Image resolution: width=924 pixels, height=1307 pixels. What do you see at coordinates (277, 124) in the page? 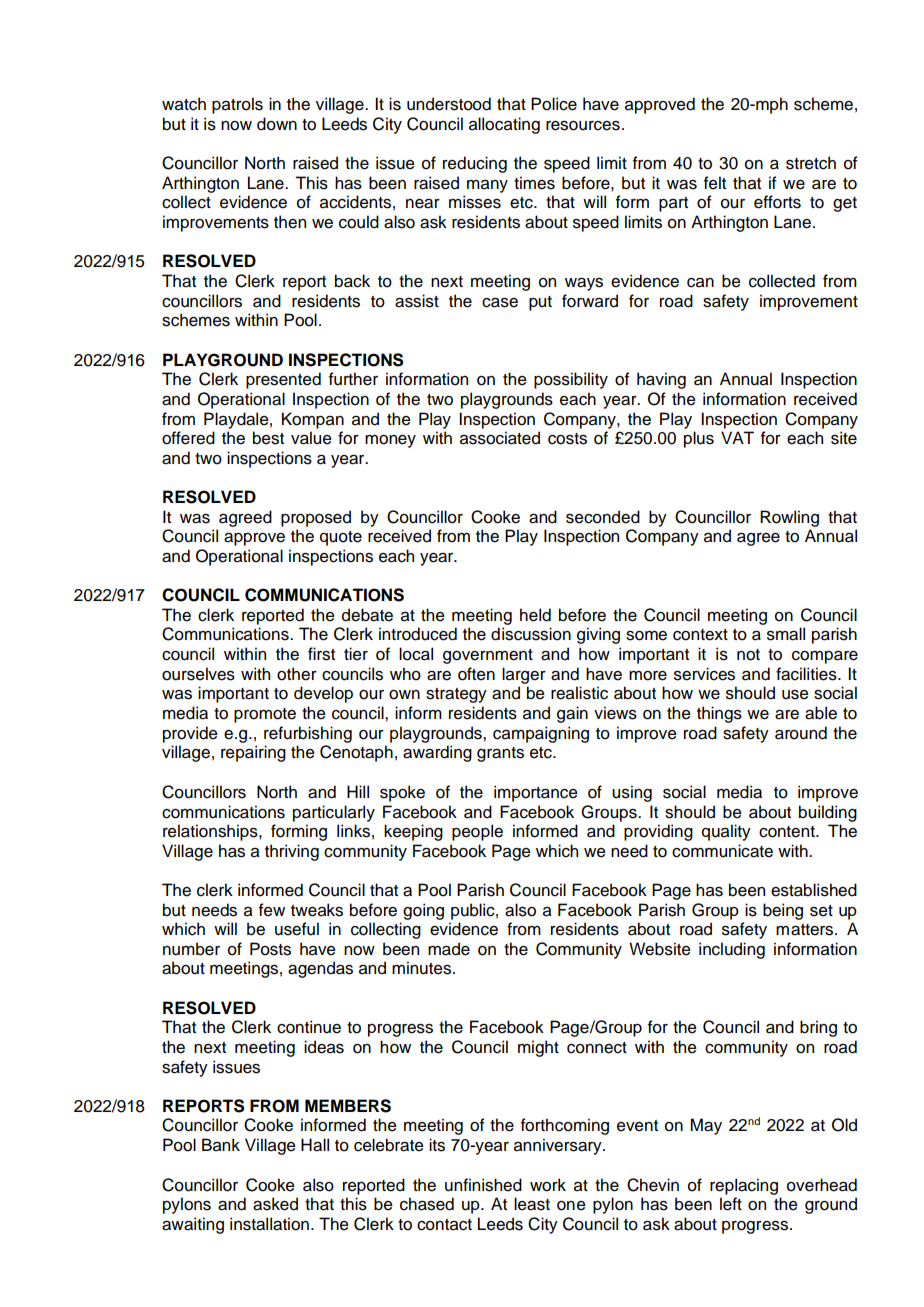
I see `down` at bounding box center [277, 124].
